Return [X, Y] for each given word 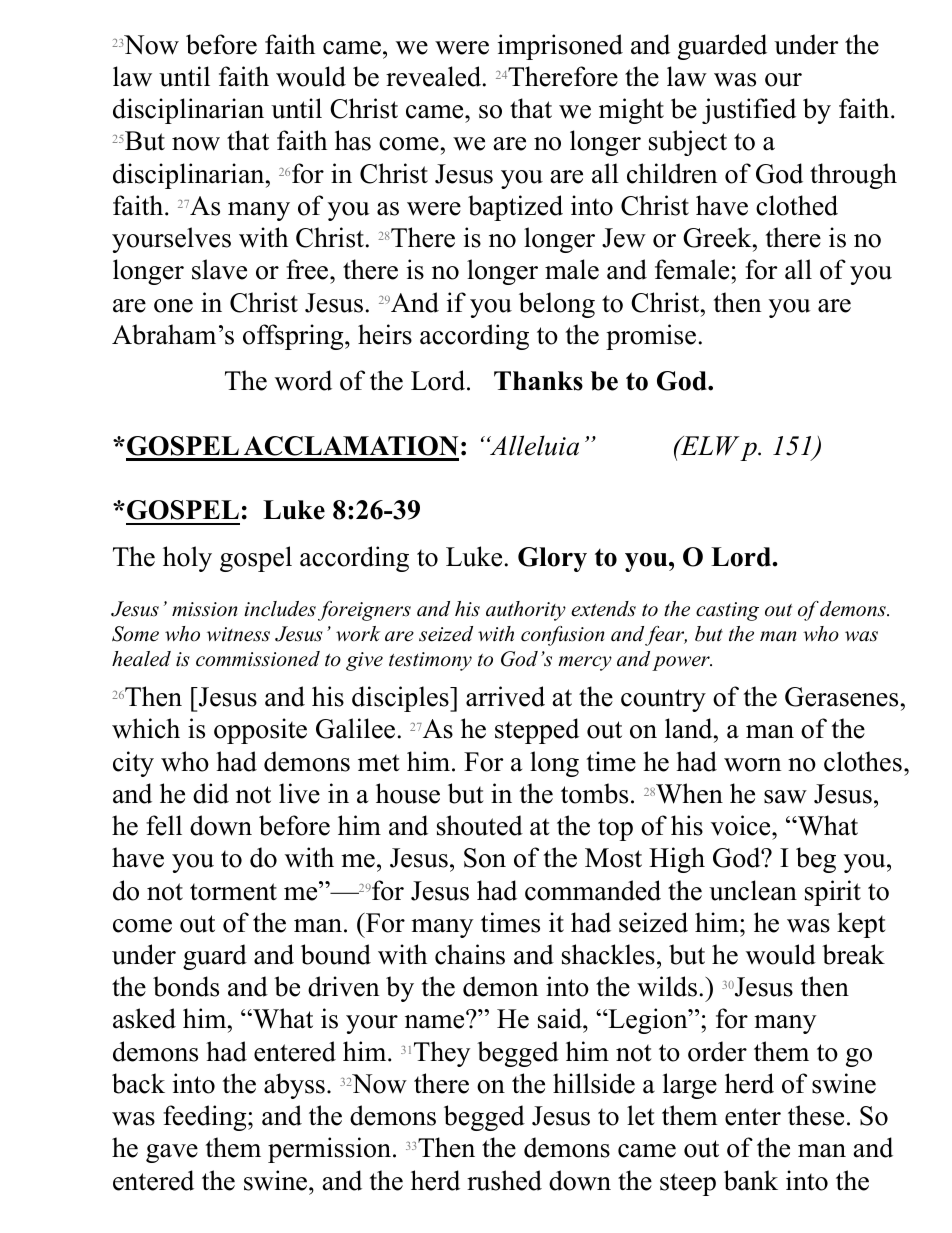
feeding [206, 1118]
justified [749, 111]
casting [727, 611]
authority [526, 611]
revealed [435, 76]
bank [751, 1180]
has [353, 140]
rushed [504, 1180]
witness [238, 634]
